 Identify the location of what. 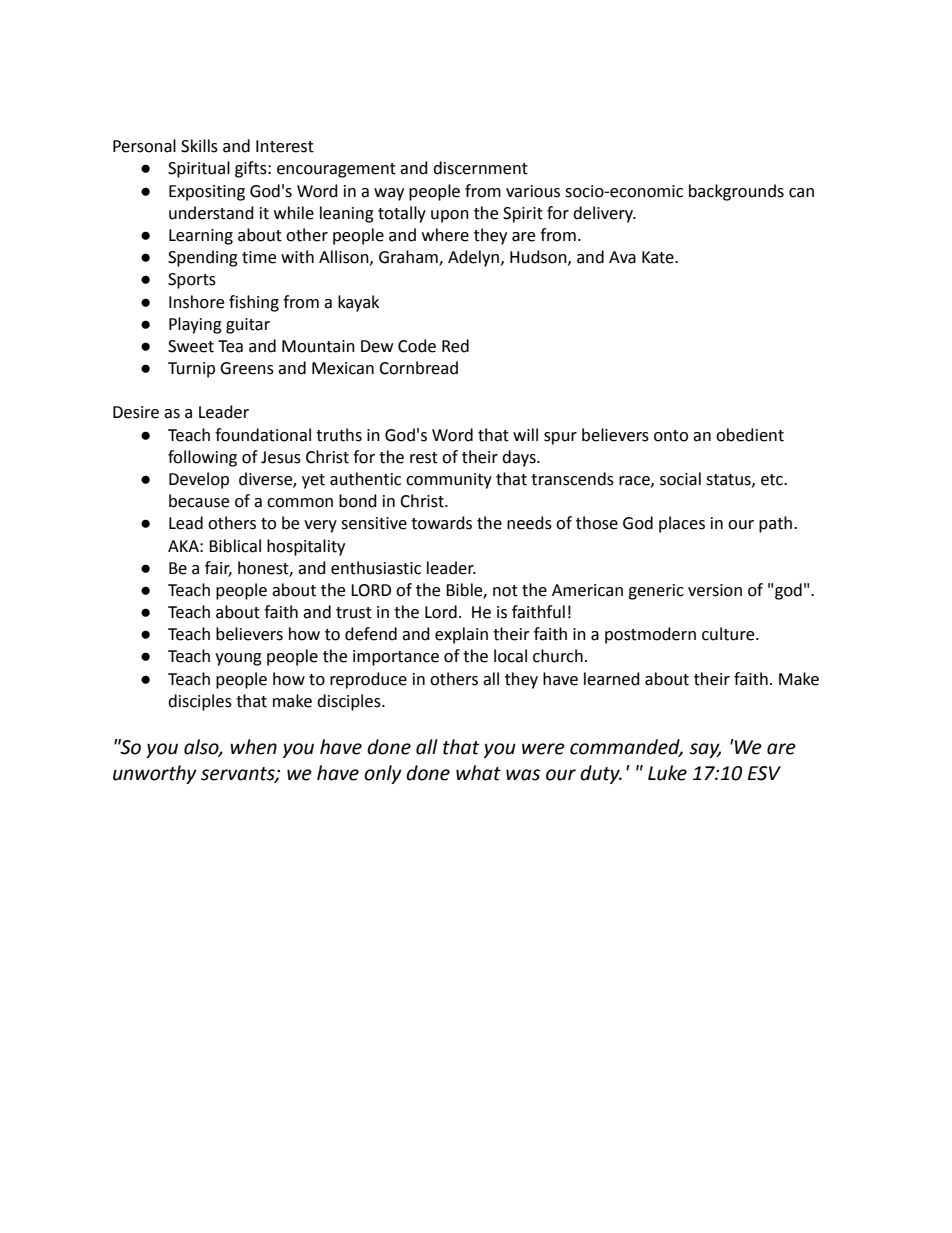
(478, 773).
